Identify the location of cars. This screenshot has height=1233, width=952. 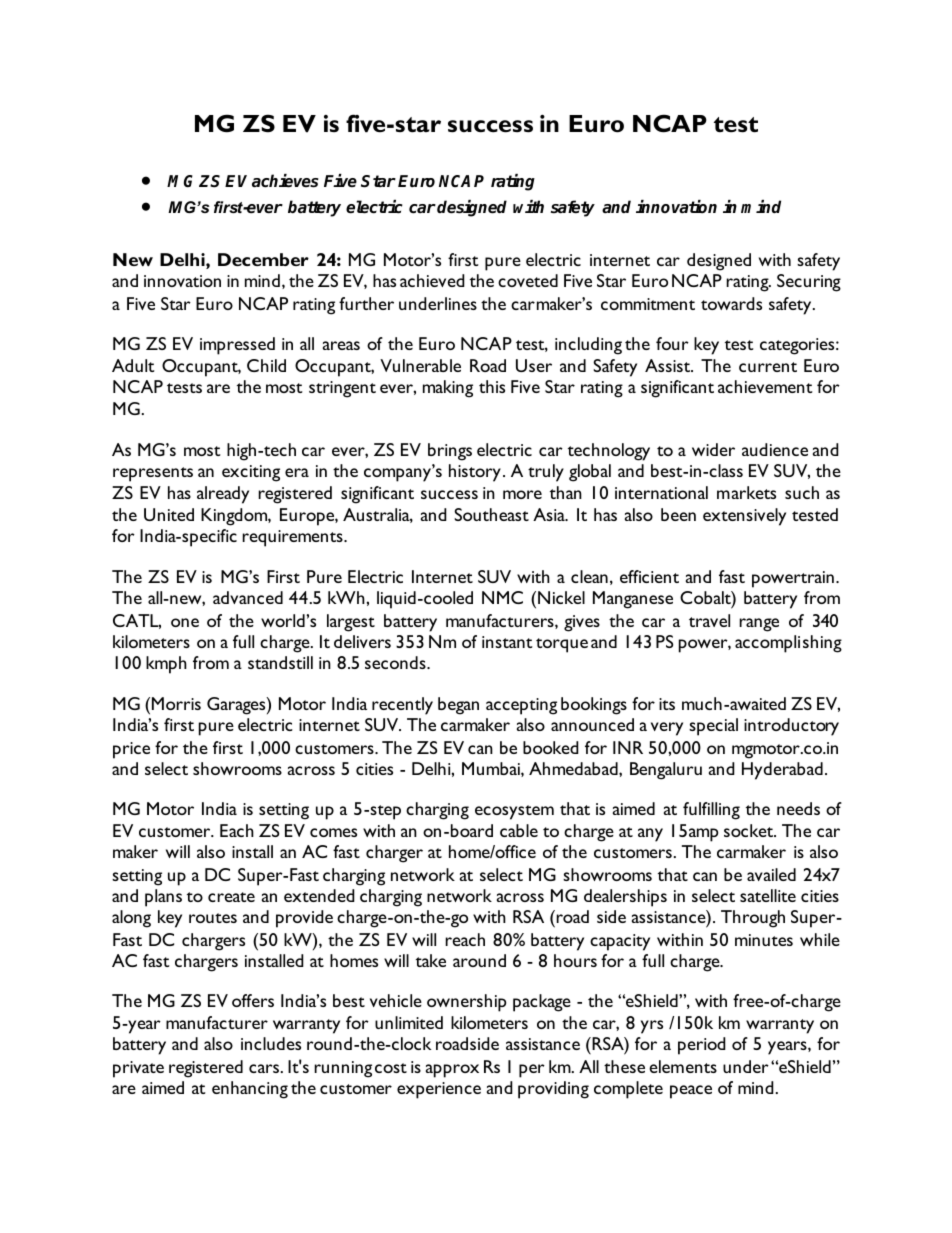
(264, 1068).
